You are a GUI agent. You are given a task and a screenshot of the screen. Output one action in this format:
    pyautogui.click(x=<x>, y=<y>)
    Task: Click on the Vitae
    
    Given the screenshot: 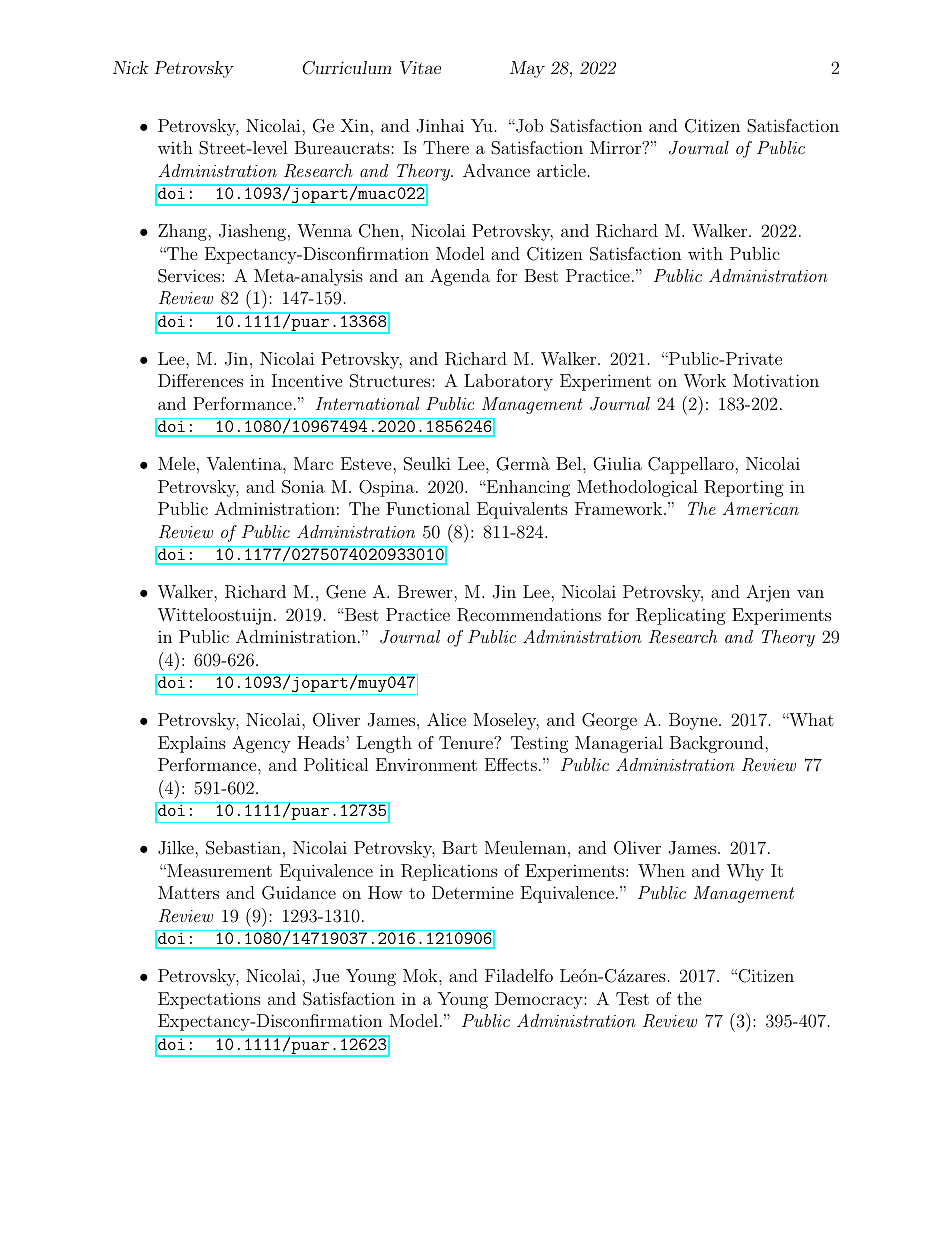 What is the action you would take?
    pyautogui.click(x=420, y=68)
